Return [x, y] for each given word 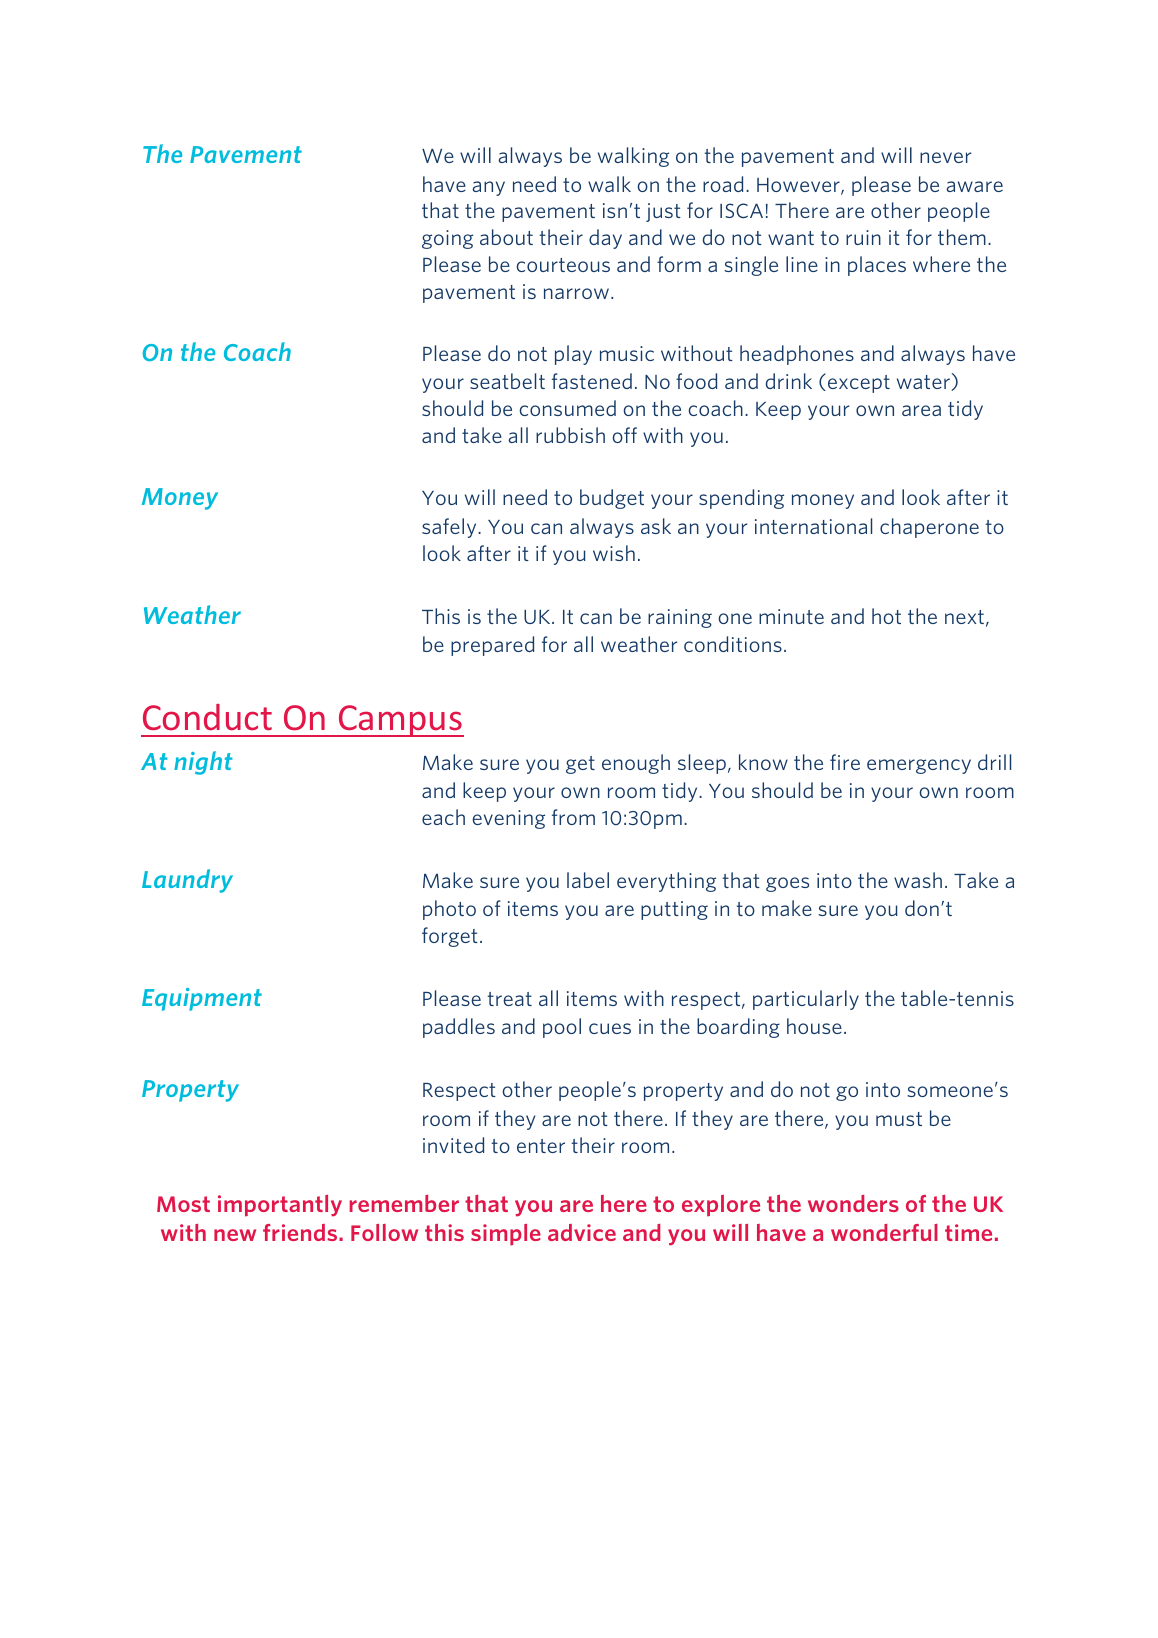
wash [918, 880]
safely [450, 528]
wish [614, 553]
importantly [280, 1206]
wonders [853, 1203]
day [605, 239]
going [447, 239]
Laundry [187, 881]
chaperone [929, 528]
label [588, 880]
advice [582, 1232]
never [945, 157]
